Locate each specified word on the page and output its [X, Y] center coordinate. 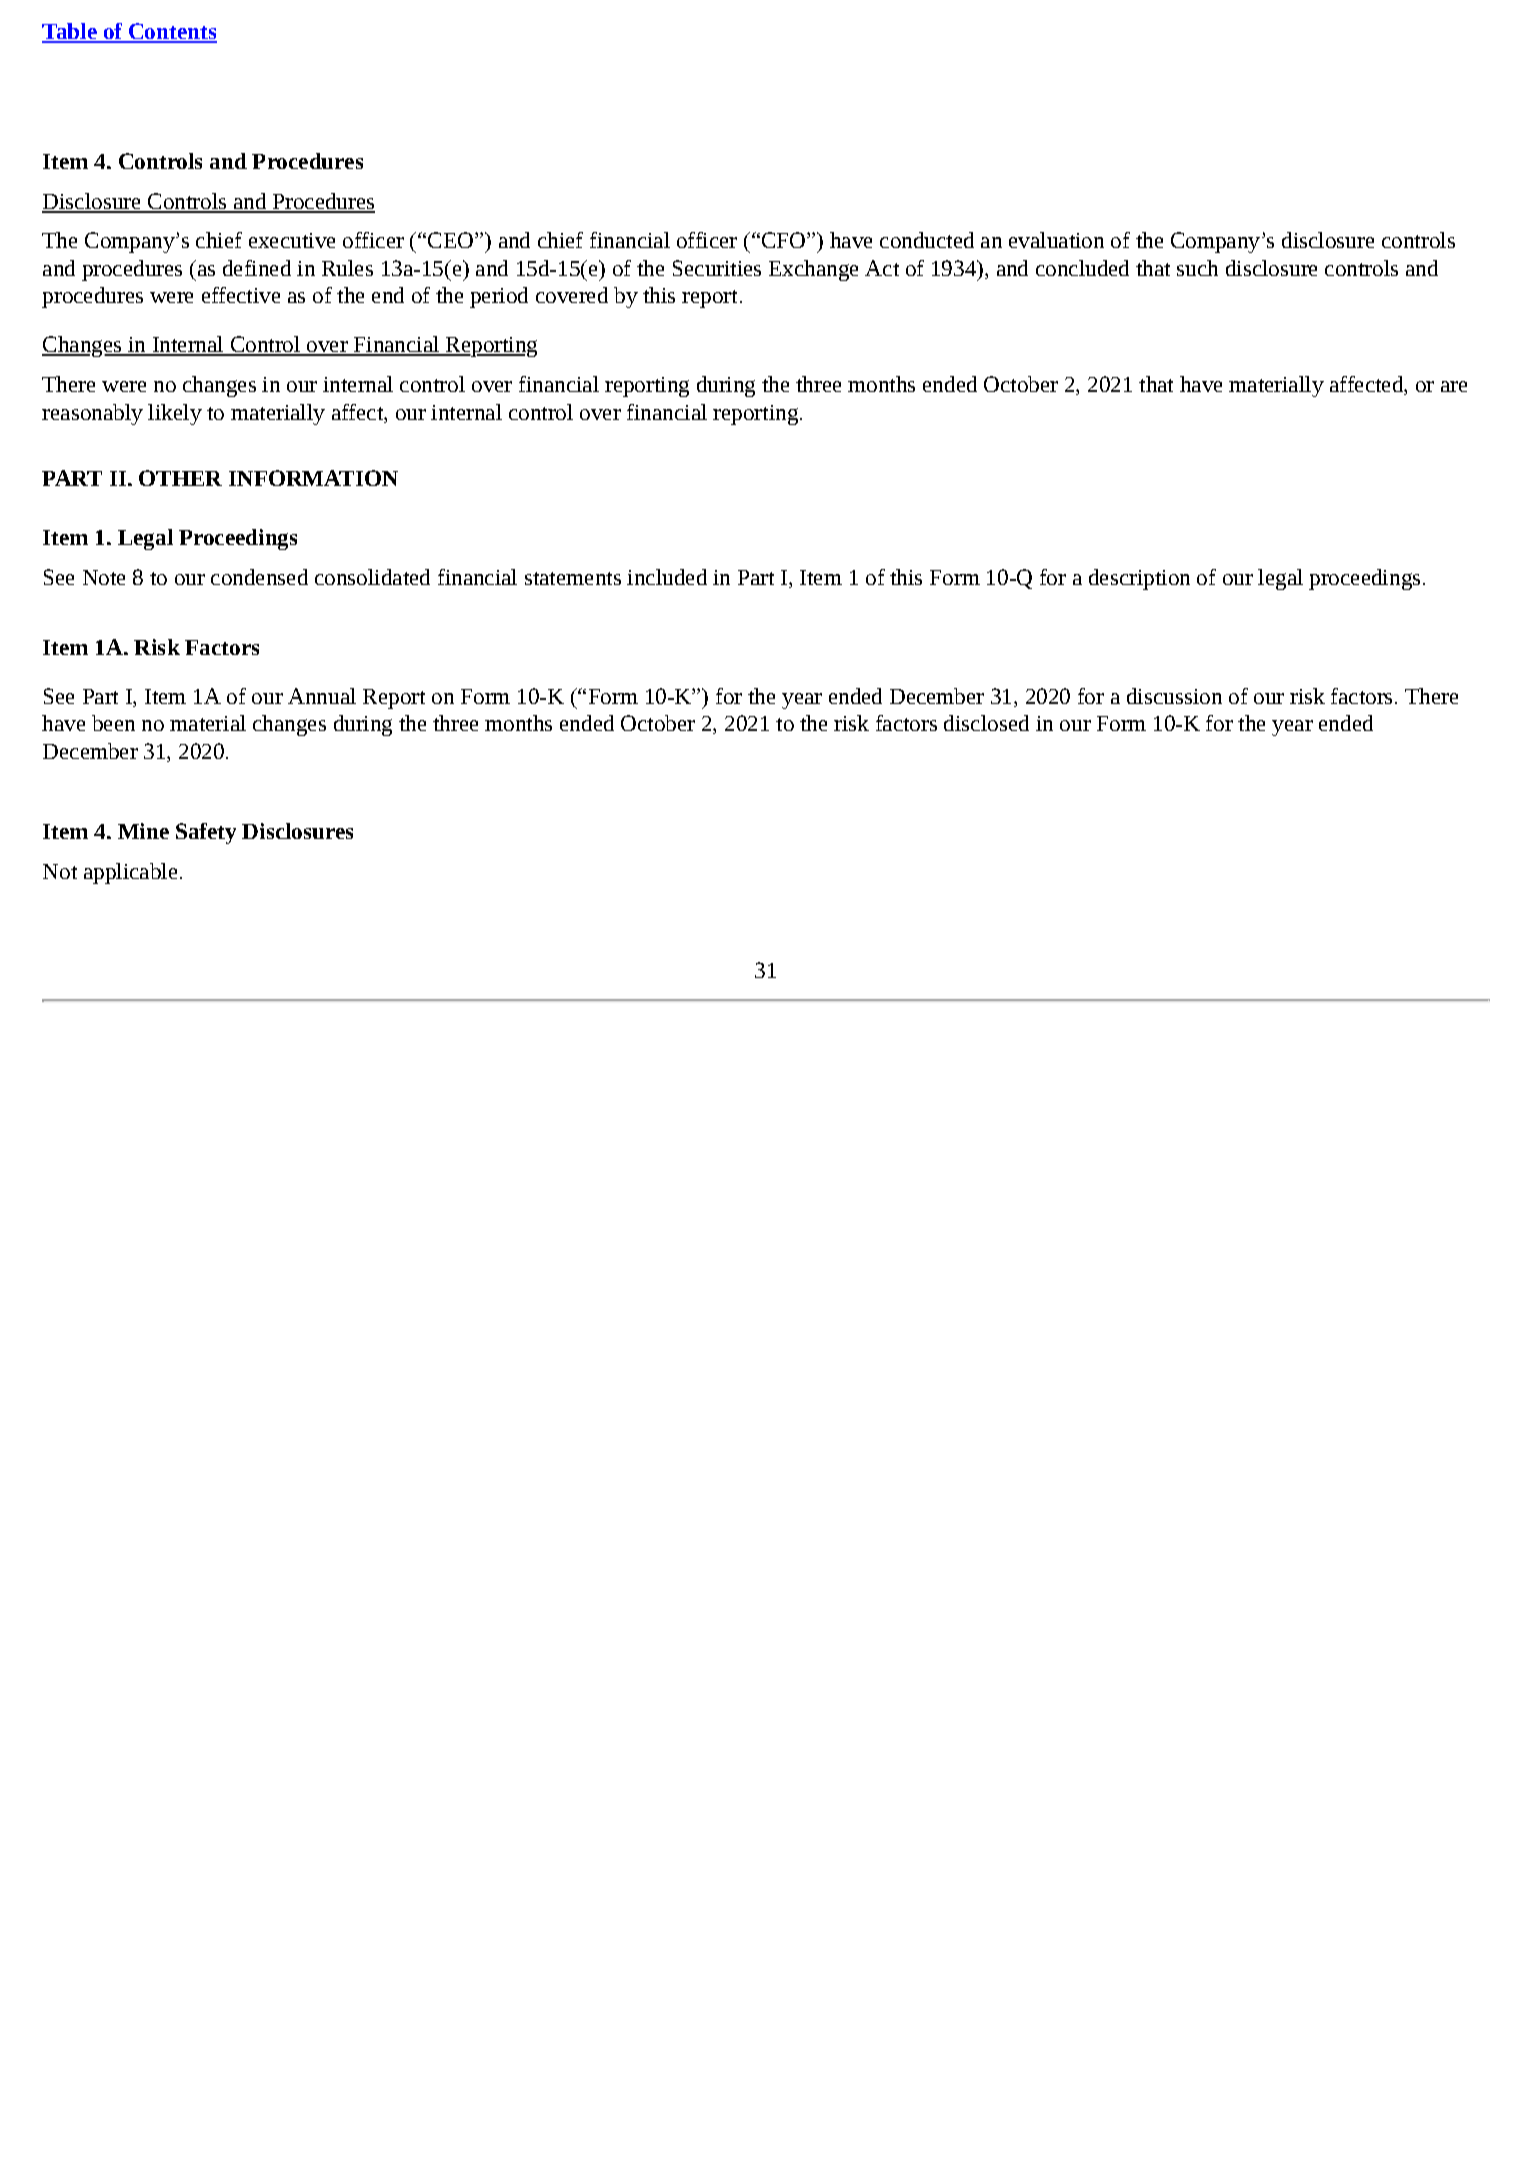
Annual [322, 696]
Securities [717, 268]
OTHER [180, 478]
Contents [171, 32]
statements [573, 578]
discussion [1174, 696]
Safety [206, 833]
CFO [783, 240]
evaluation [1056, 240]
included [667, 577]
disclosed [986, 723]
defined [257, 268]
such [1197, 268]
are [1454, 386]
